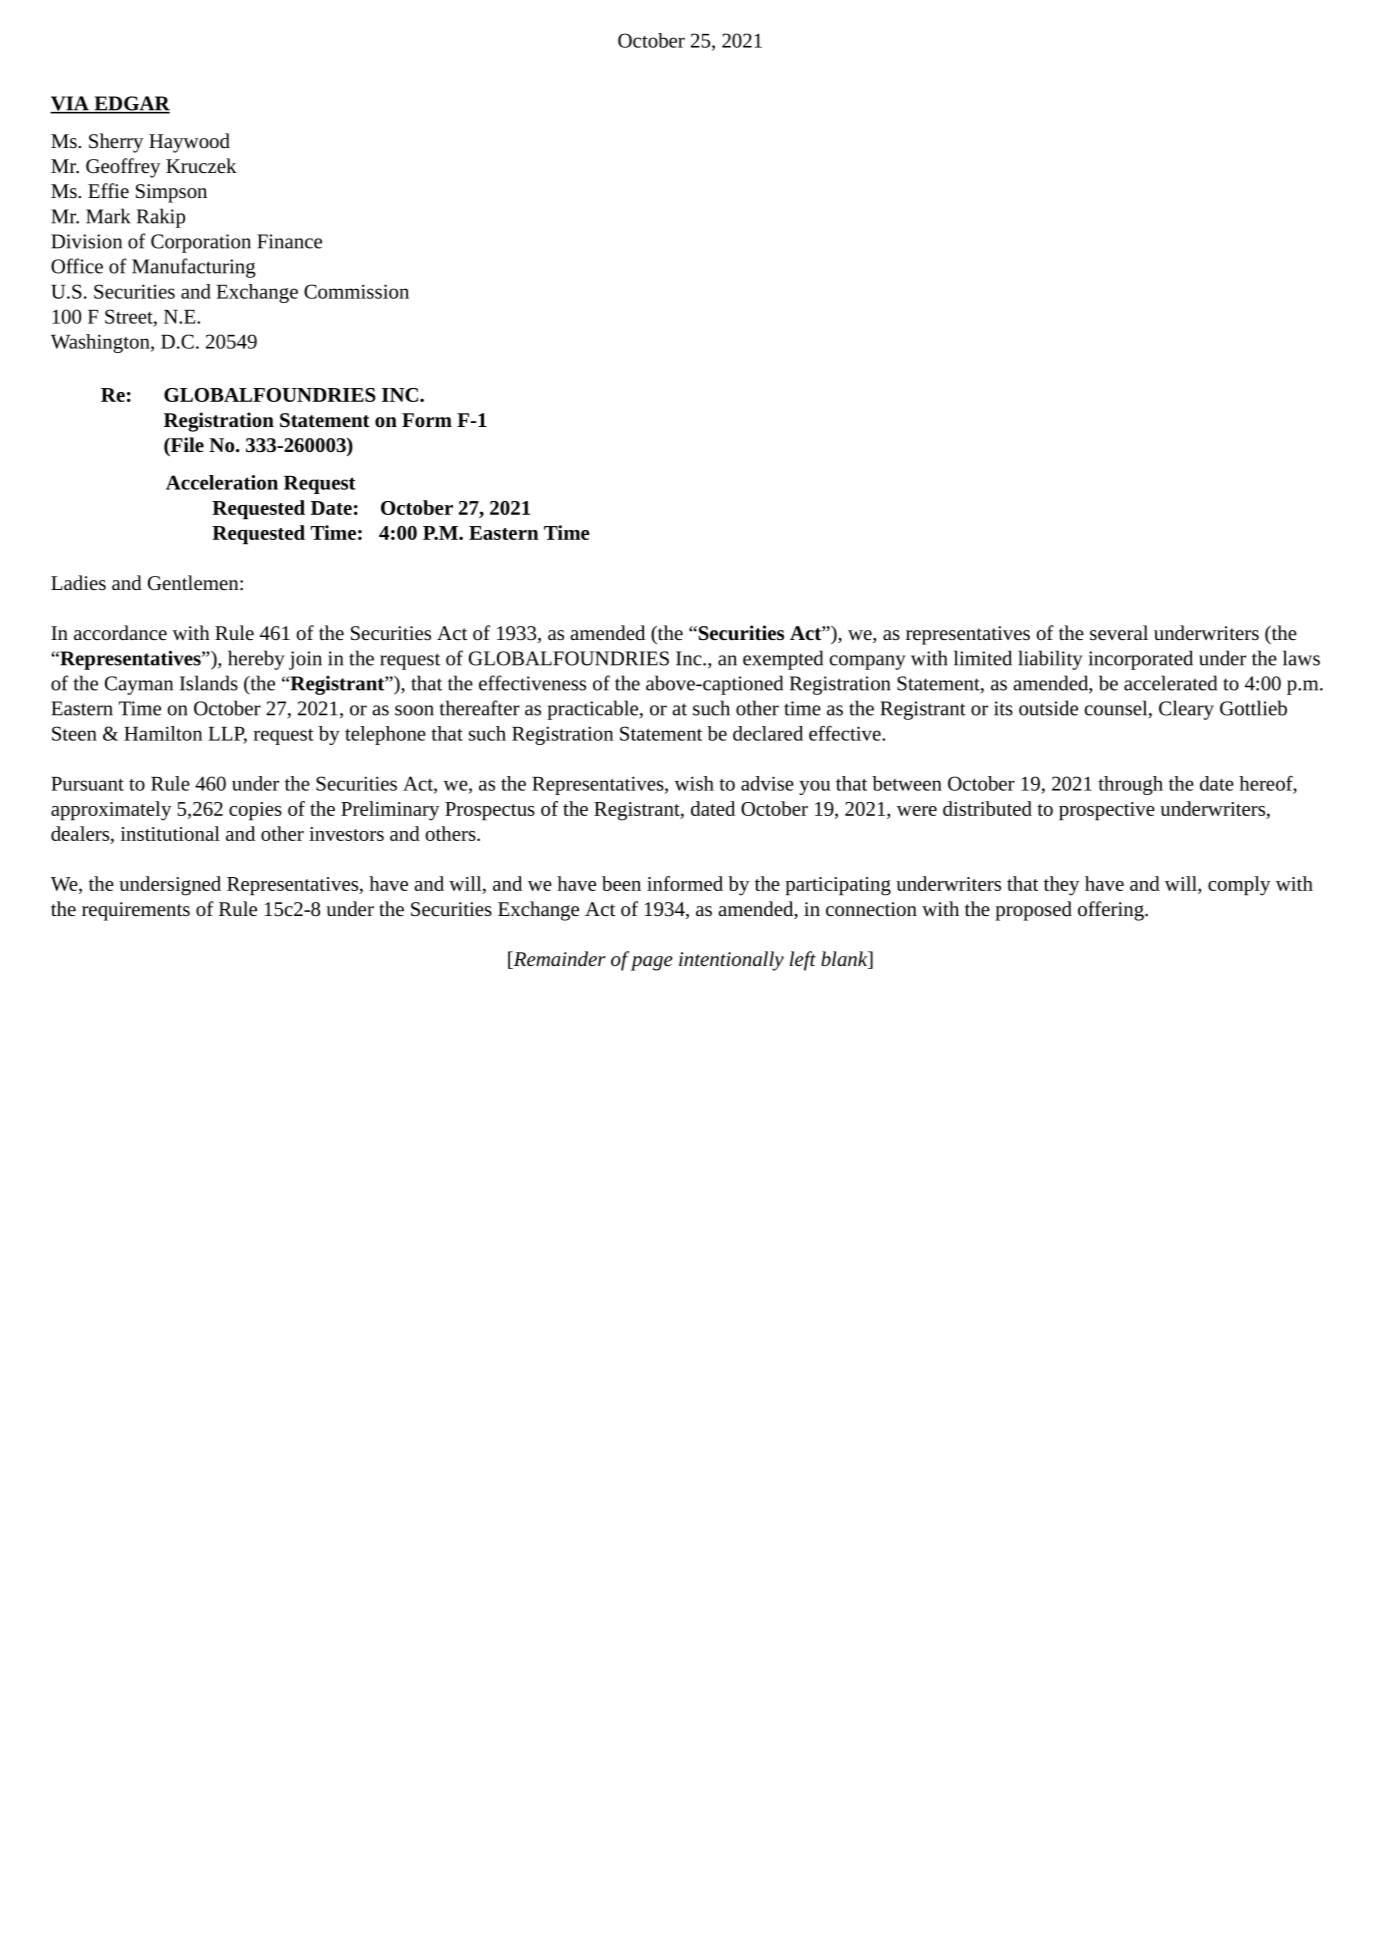 The height and width of the document is (1955, 1382). I want to click on Finance, so click(289, 241).
